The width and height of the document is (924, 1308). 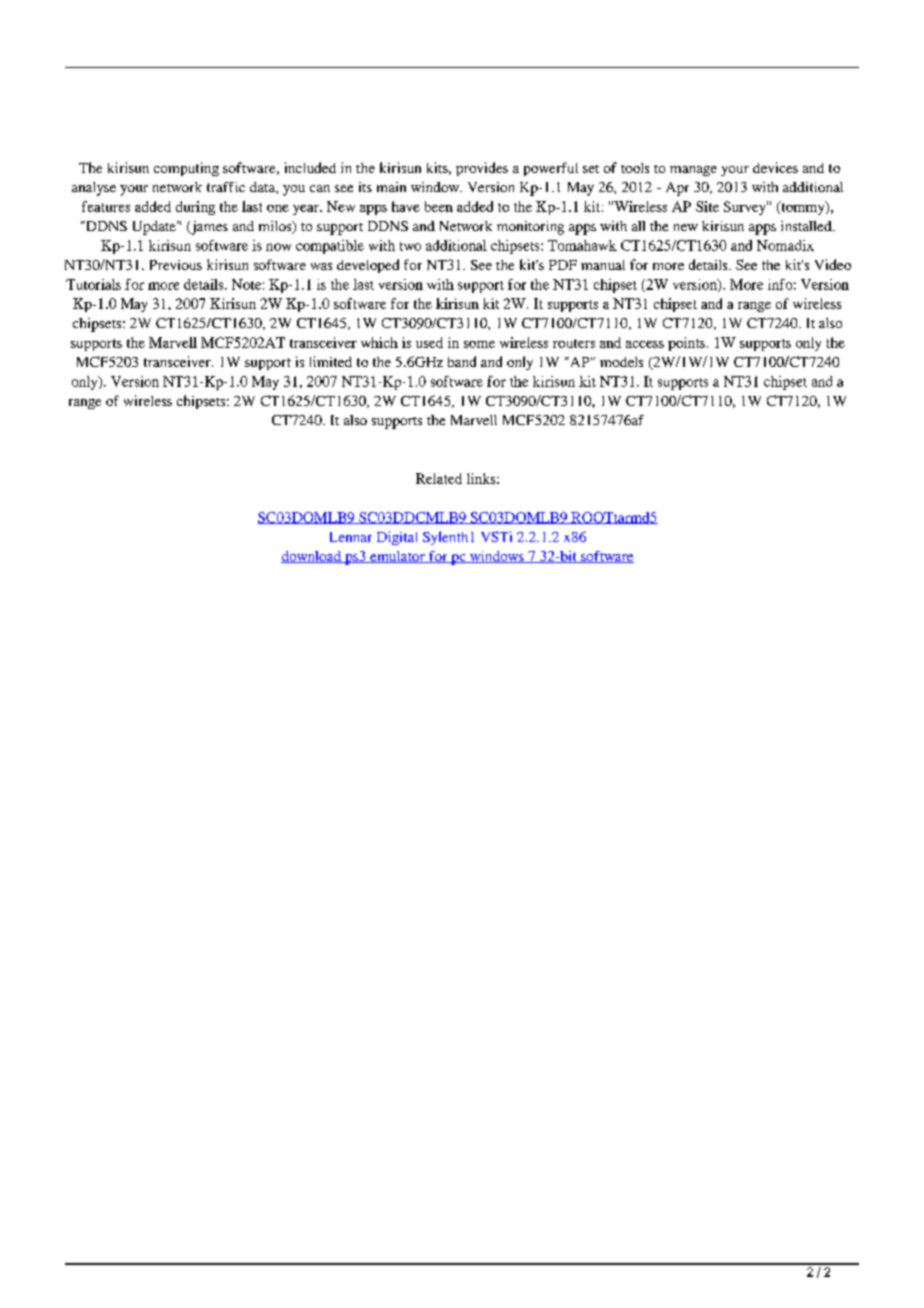 What do you see at coordinates (686, 344) in the document?
I see `points` at bounding box center [686, 344].
